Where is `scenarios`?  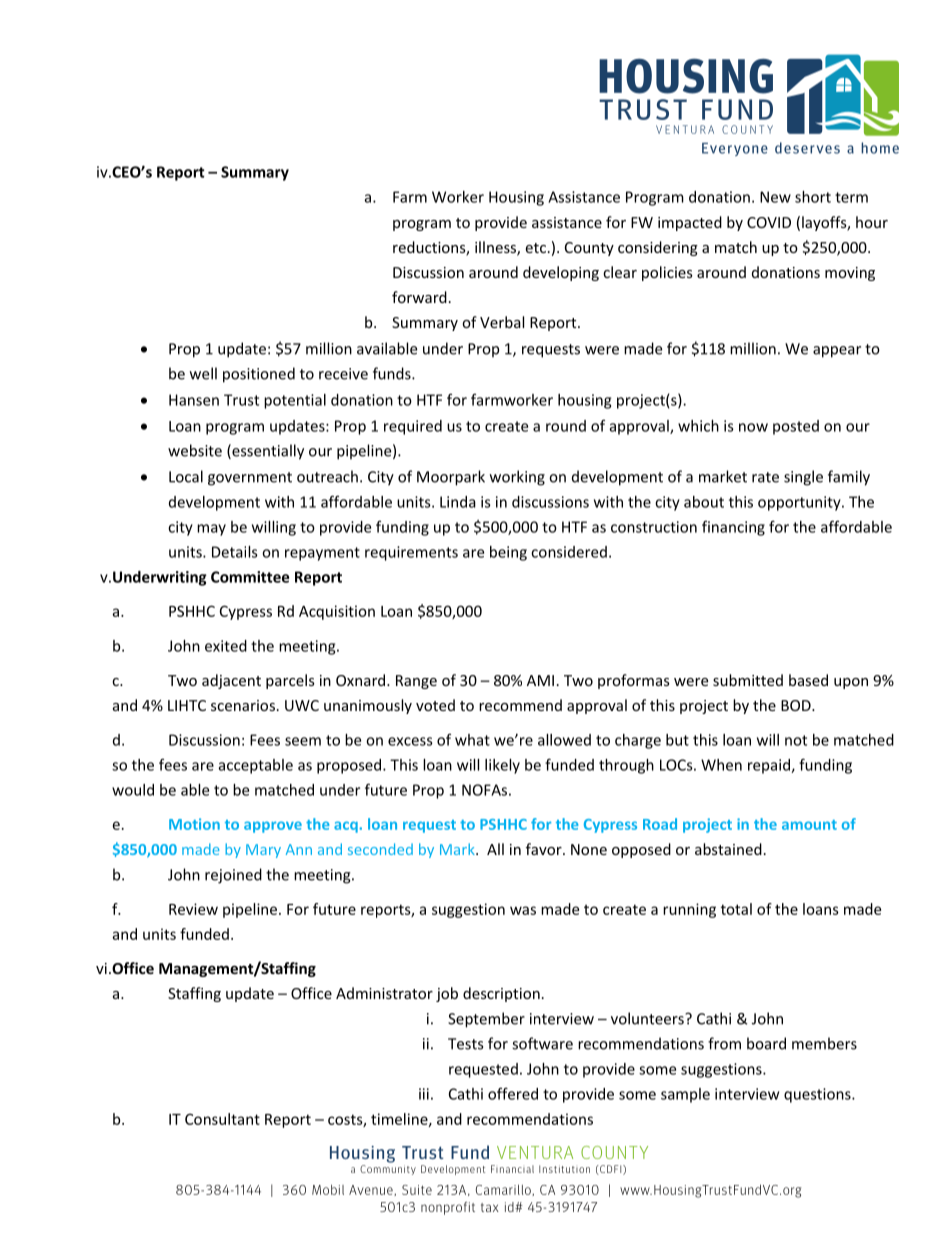
scenarios is located at coordinates (243, 705).
